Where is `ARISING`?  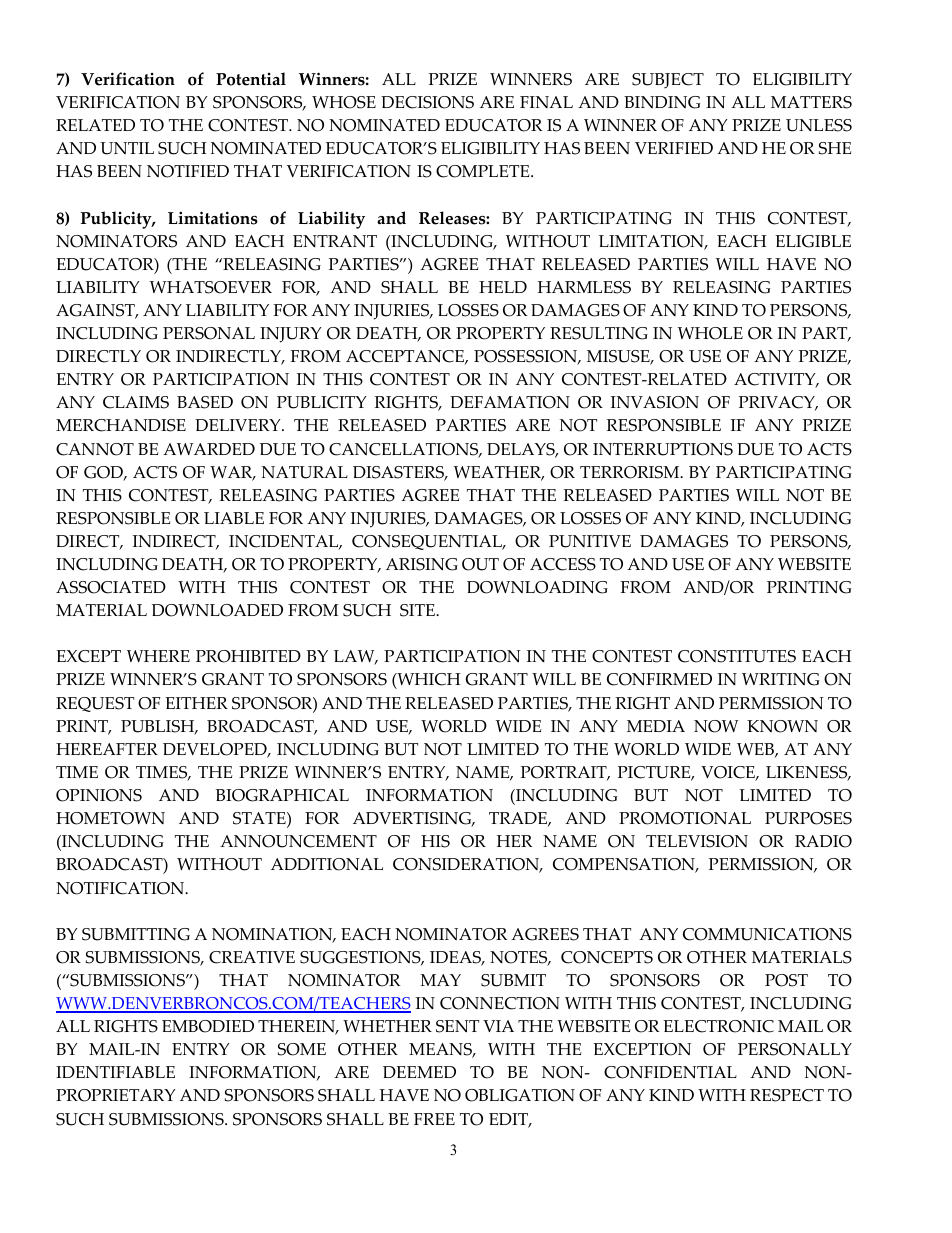
ARISING is located at coordinates (422, 564).
